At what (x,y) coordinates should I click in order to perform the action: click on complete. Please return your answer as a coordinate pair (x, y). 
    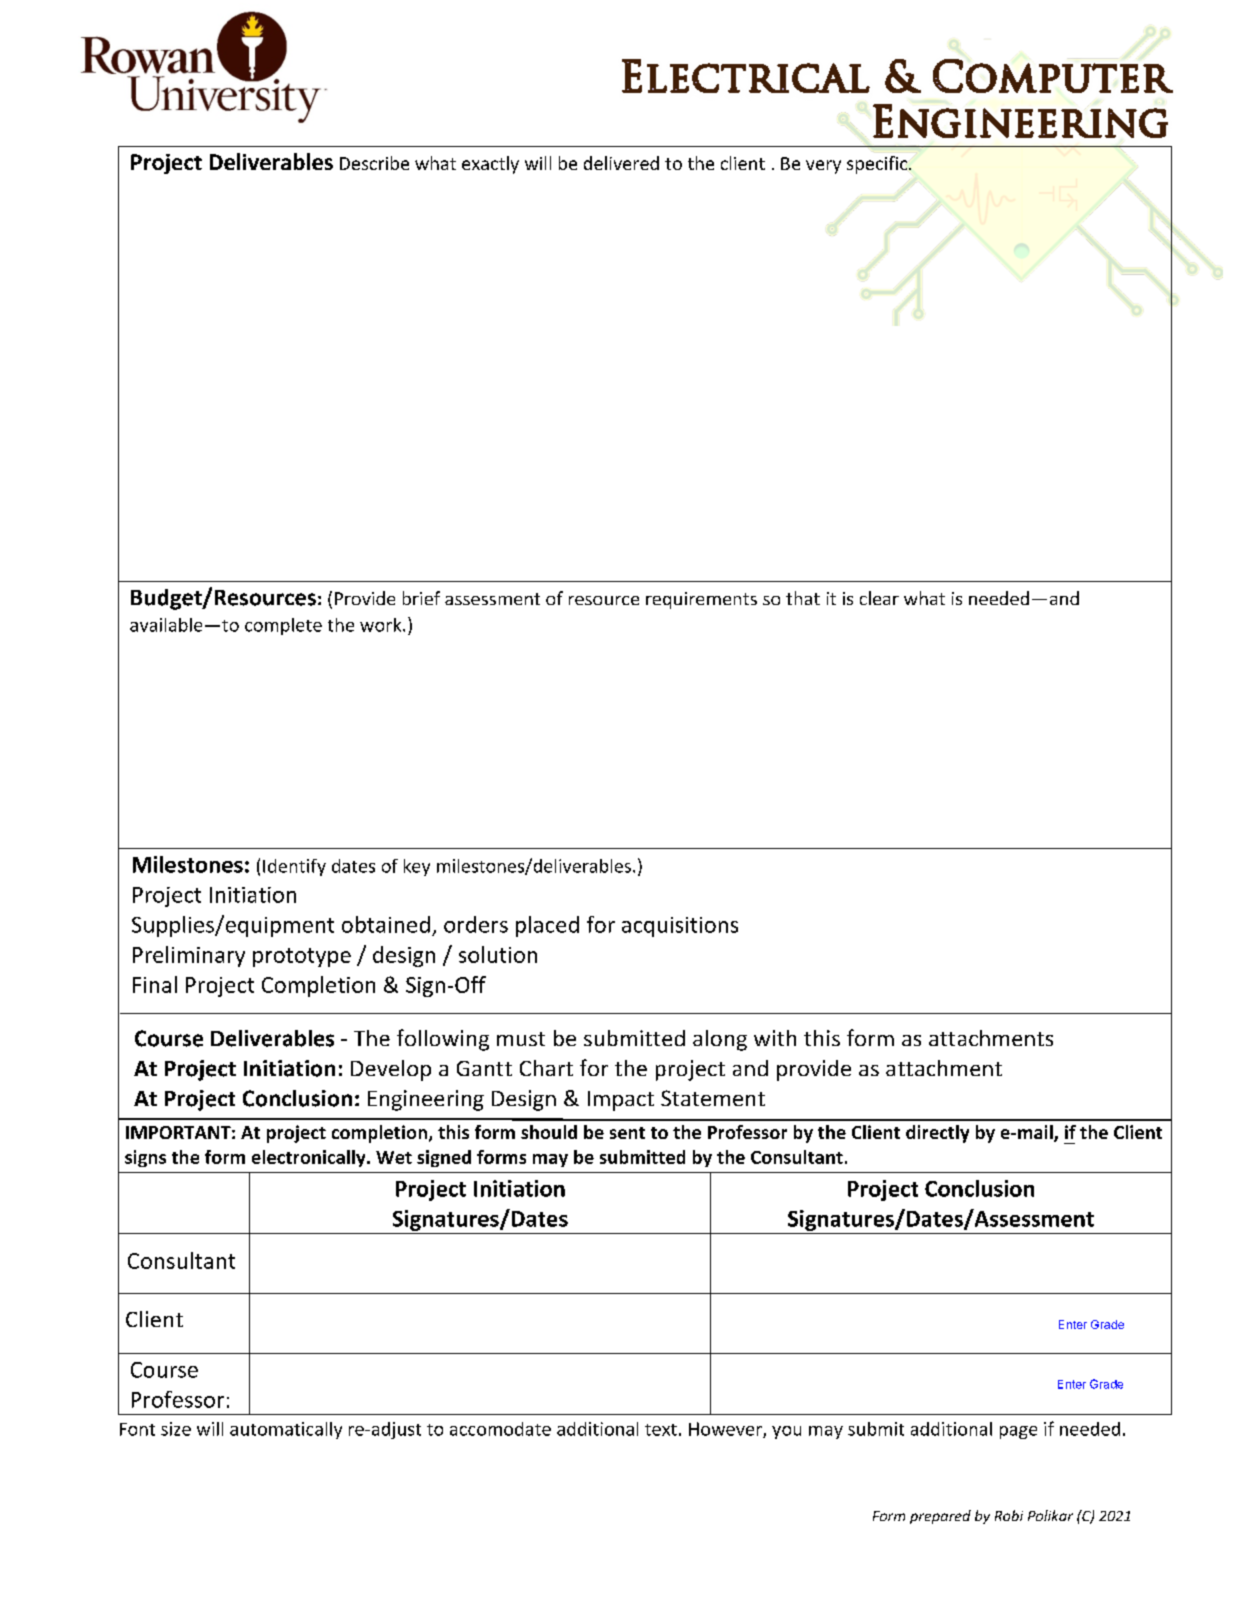
    Looking at the image, I should click on (283, 626).
